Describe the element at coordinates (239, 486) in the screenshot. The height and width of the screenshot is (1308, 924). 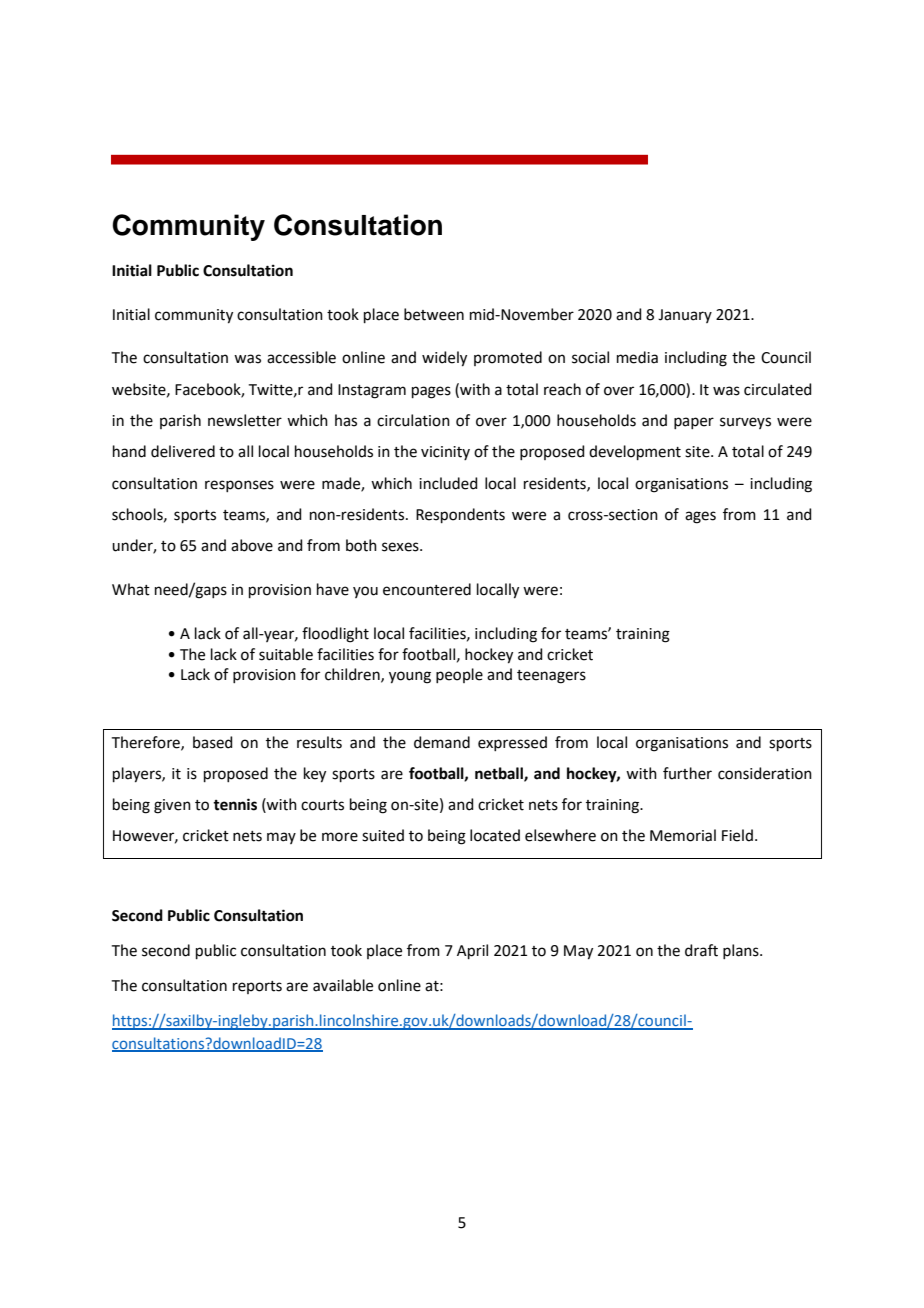
I see `responses` at that location.
